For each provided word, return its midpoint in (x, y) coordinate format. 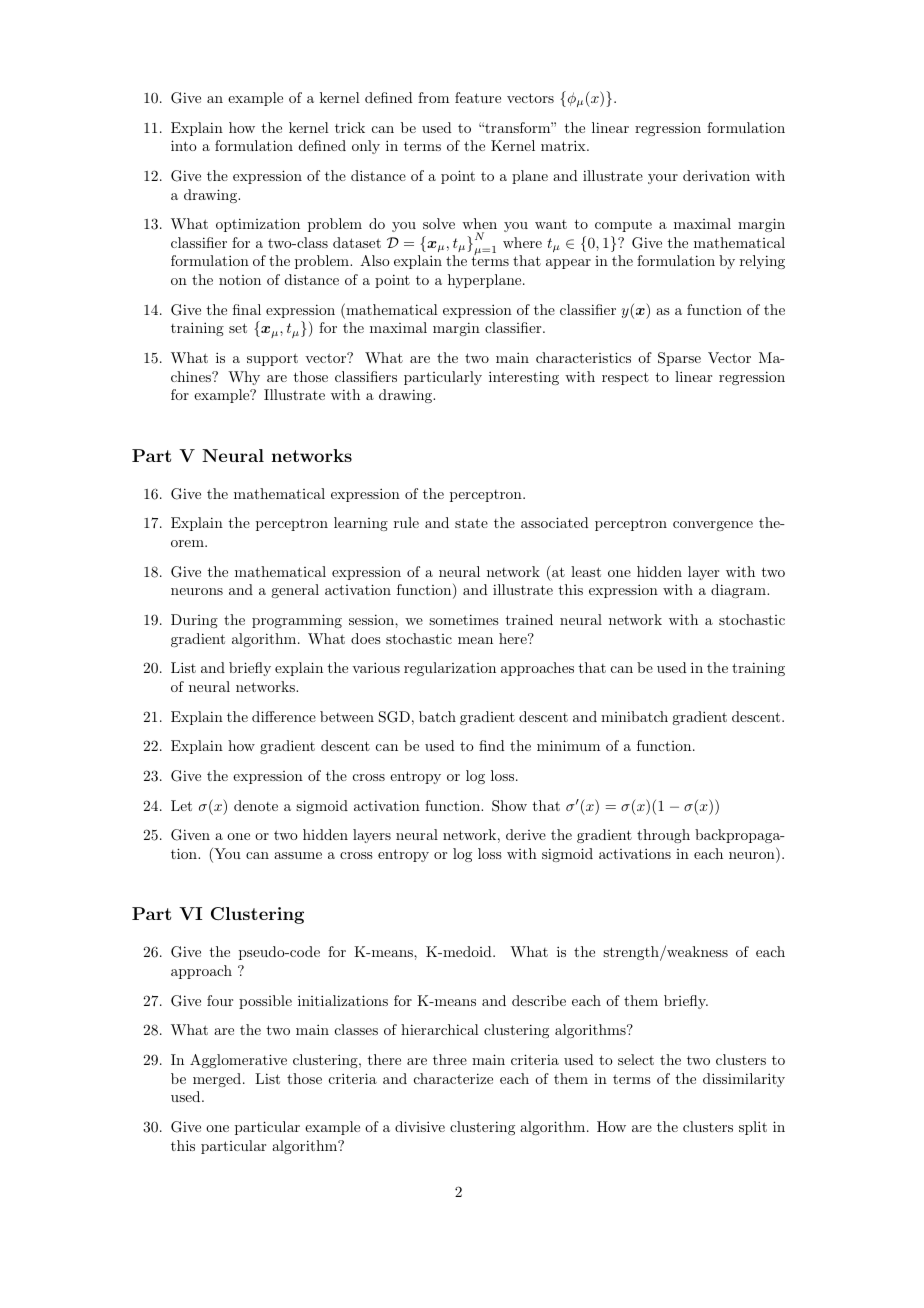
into (184, 145)
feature (478, 97)
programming (297, 621)
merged (218, 1080)
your (663, 179)
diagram (739, 591)
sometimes (464, 619)
